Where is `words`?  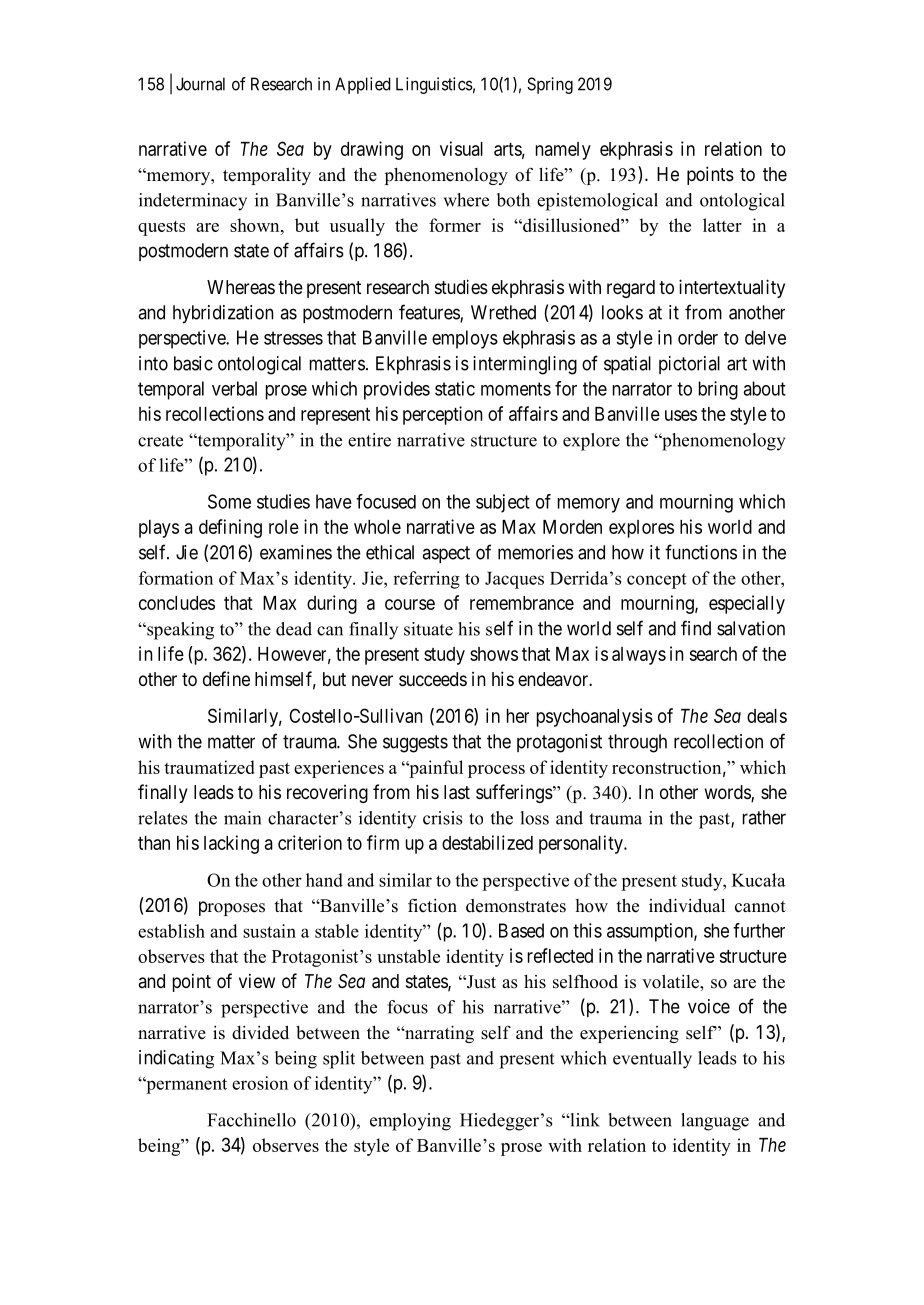
words is located at coordinates (728, 793).
